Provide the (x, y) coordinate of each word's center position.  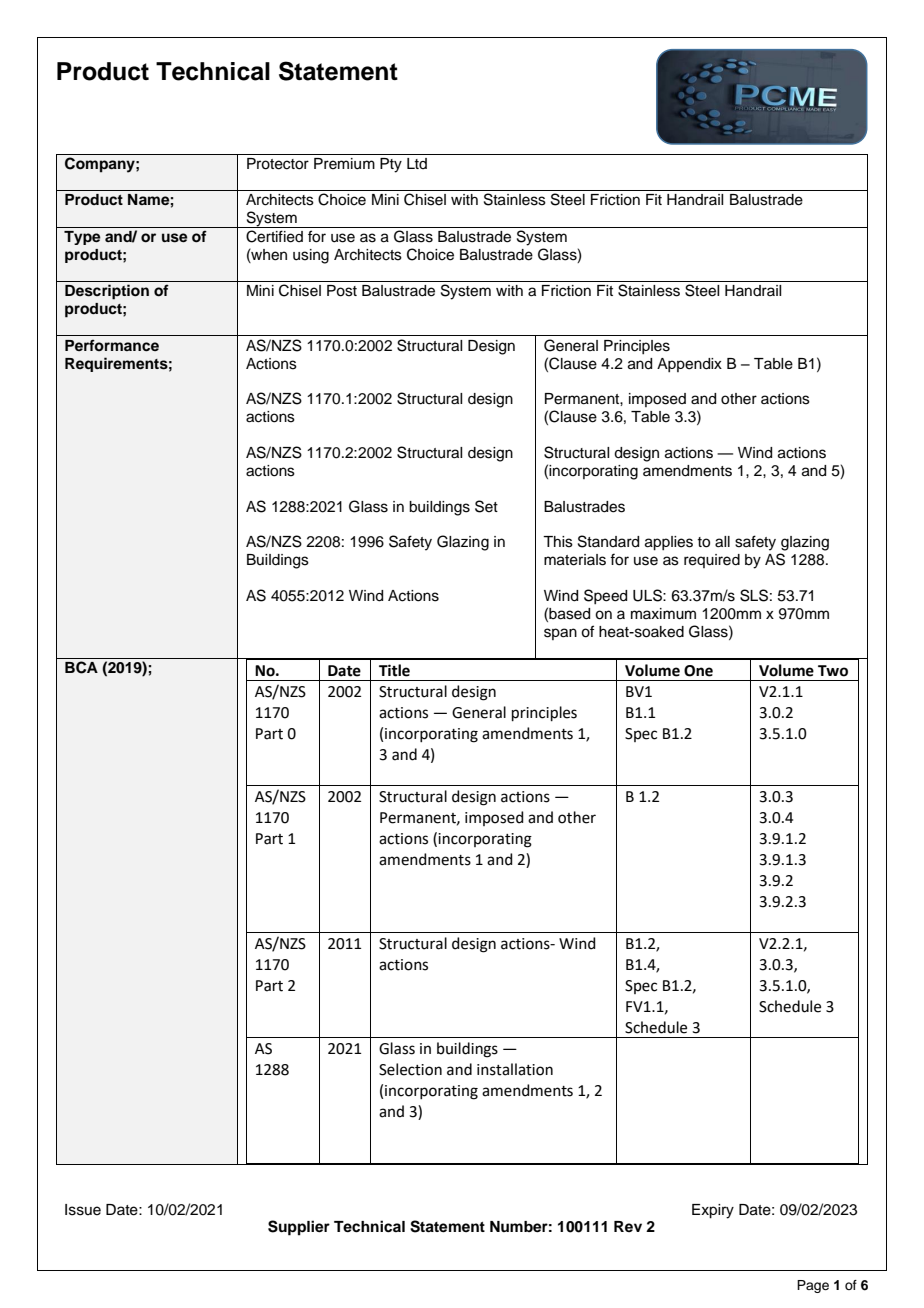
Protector (278, 164)
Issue (83, 1210)
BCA (81, 667)
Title (394, 670)
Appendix (689, 365)
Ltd (417, 163)
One (698, 671)
